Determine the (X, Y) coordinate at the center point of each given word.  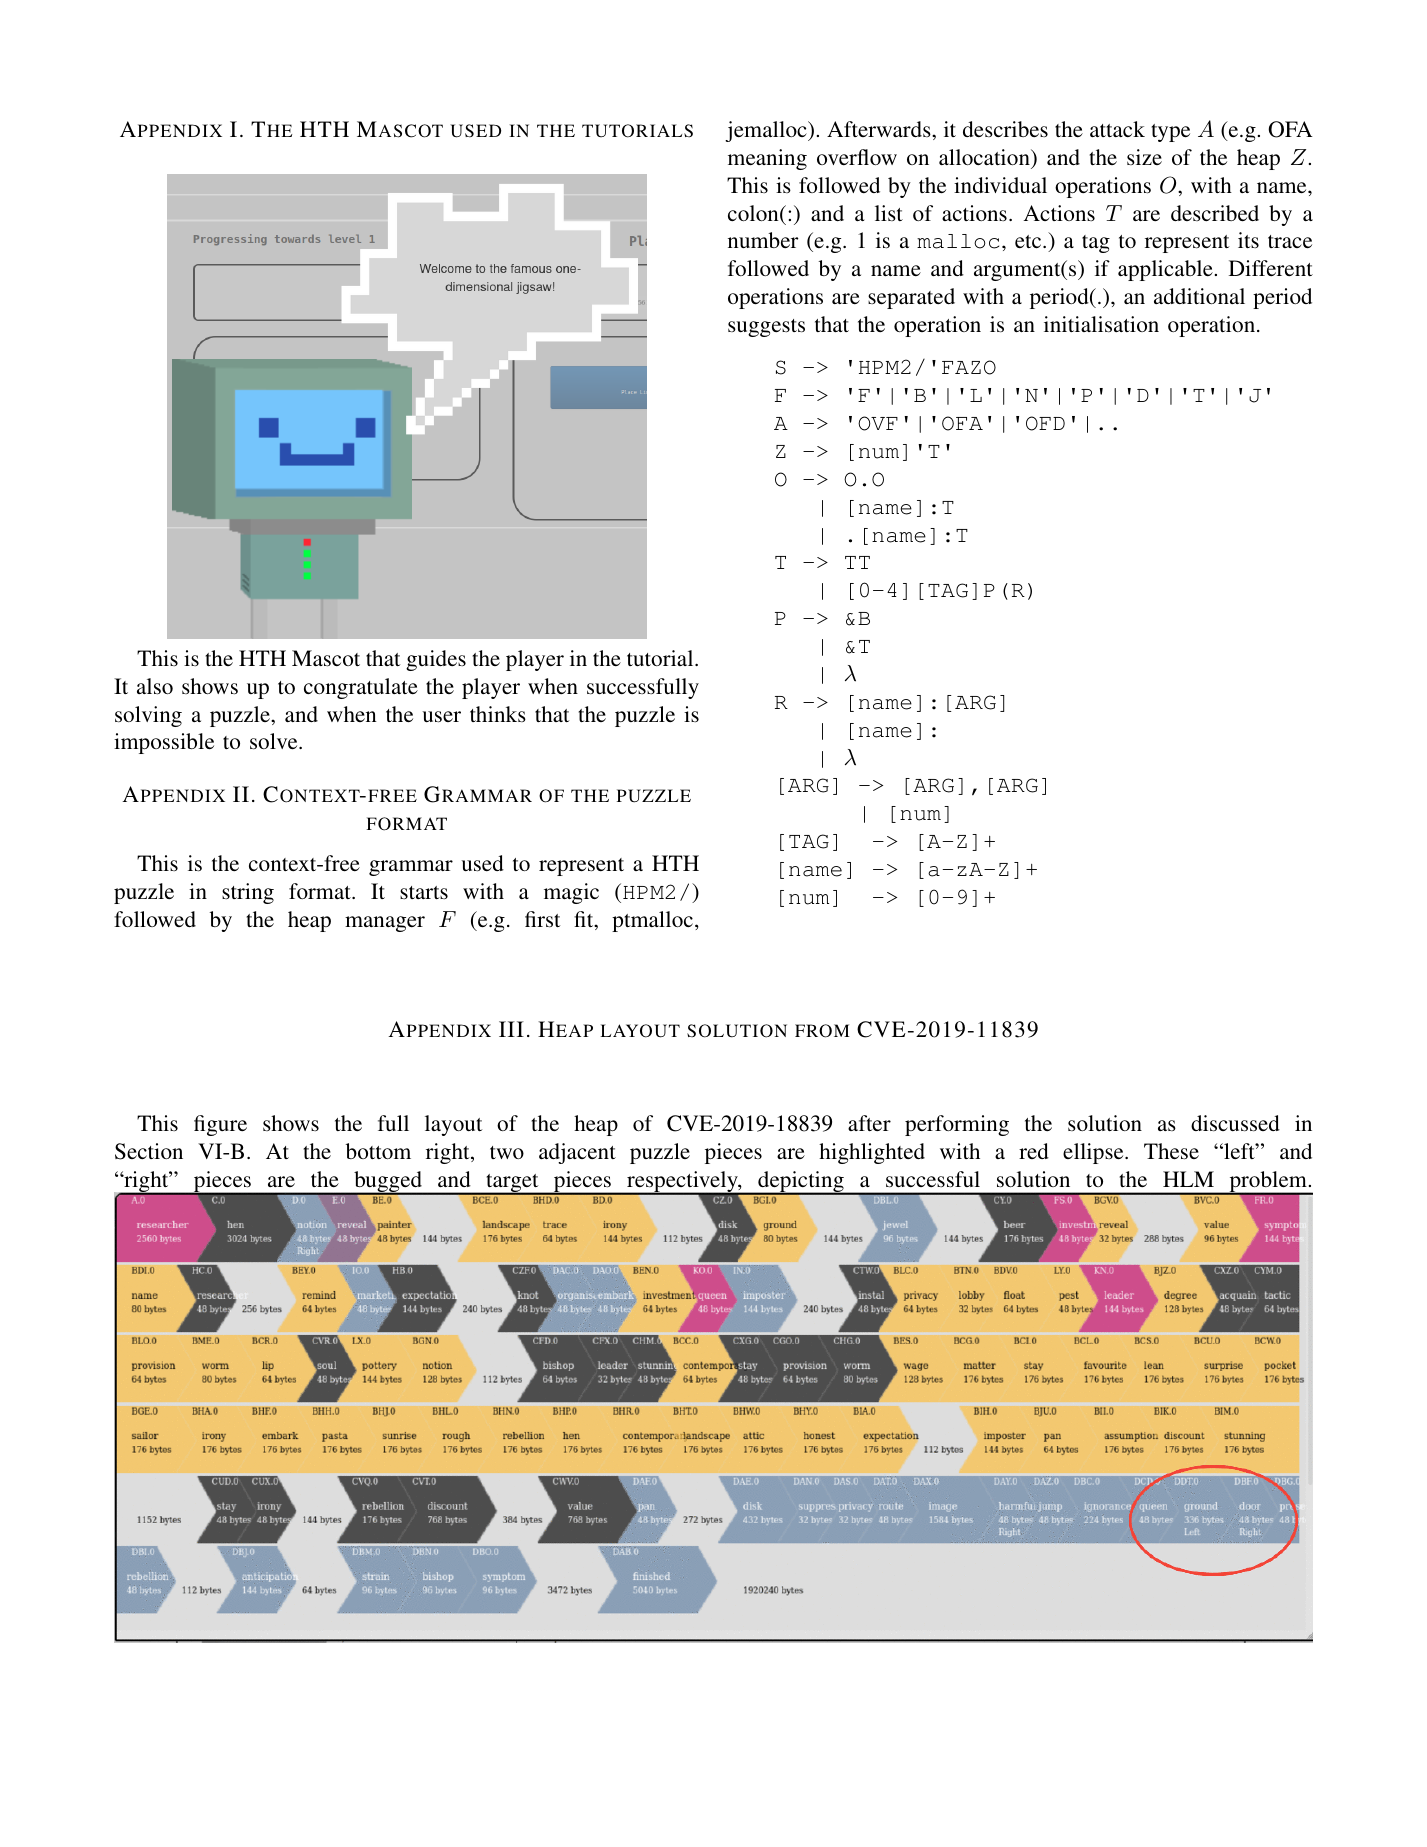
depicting (801, 1183)
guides (436, 660)
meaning (767, 159)
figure (220, 1125)
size (1144, 157)
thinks (498, 714)
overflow (857, 157)
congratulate (361, 688)
